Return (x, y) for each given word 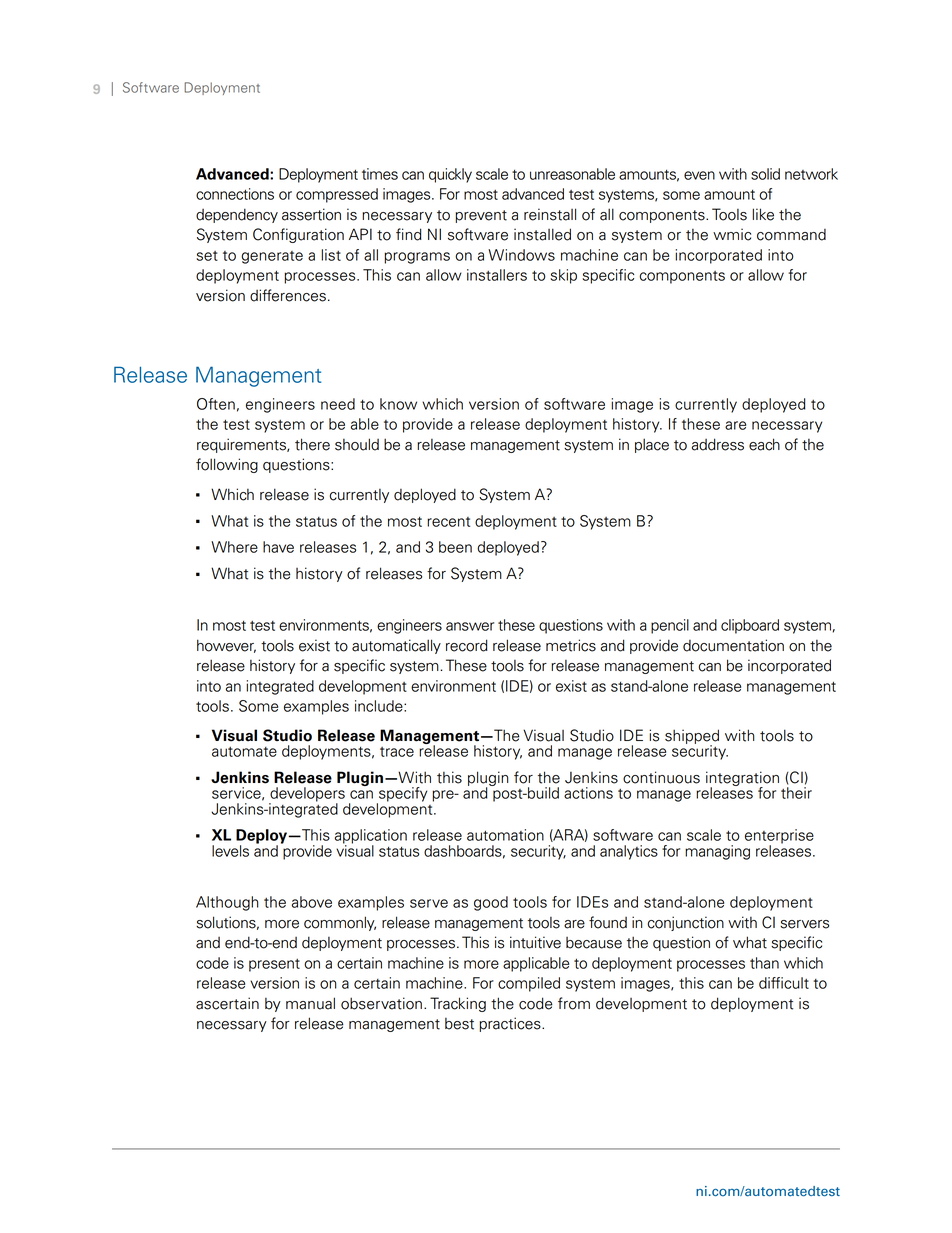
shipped (692, 738)
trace (397, 752)
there (312, 444)
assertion (311, 214)
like (763, 214)
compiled (529, 984)
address (718, 444)
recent (448, 522)
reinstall (550, 214)
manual (310, 1003)
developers (307, 795)
